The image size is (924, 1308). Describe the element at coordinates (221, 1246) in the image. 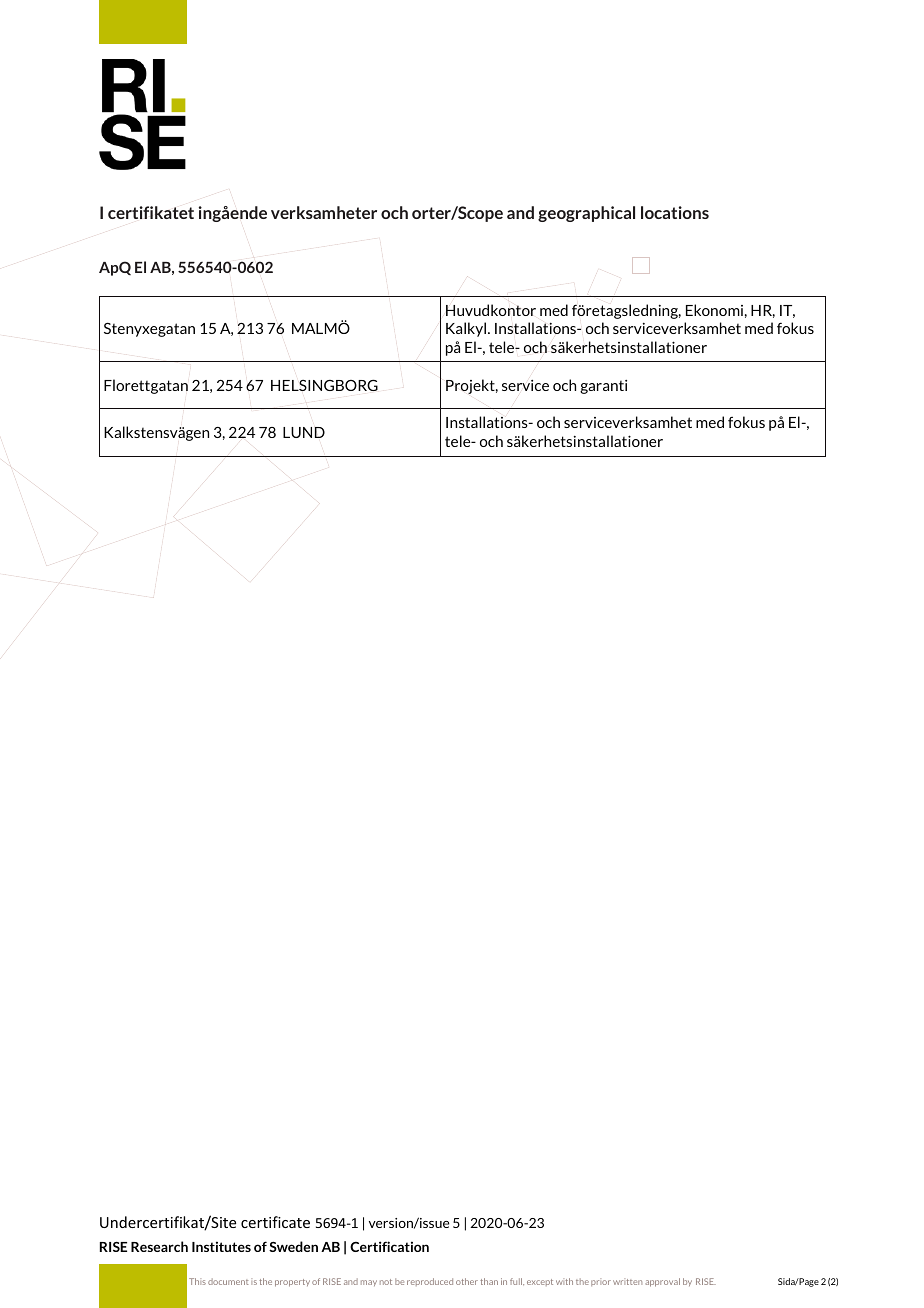

I see `Institutes` at that location.
